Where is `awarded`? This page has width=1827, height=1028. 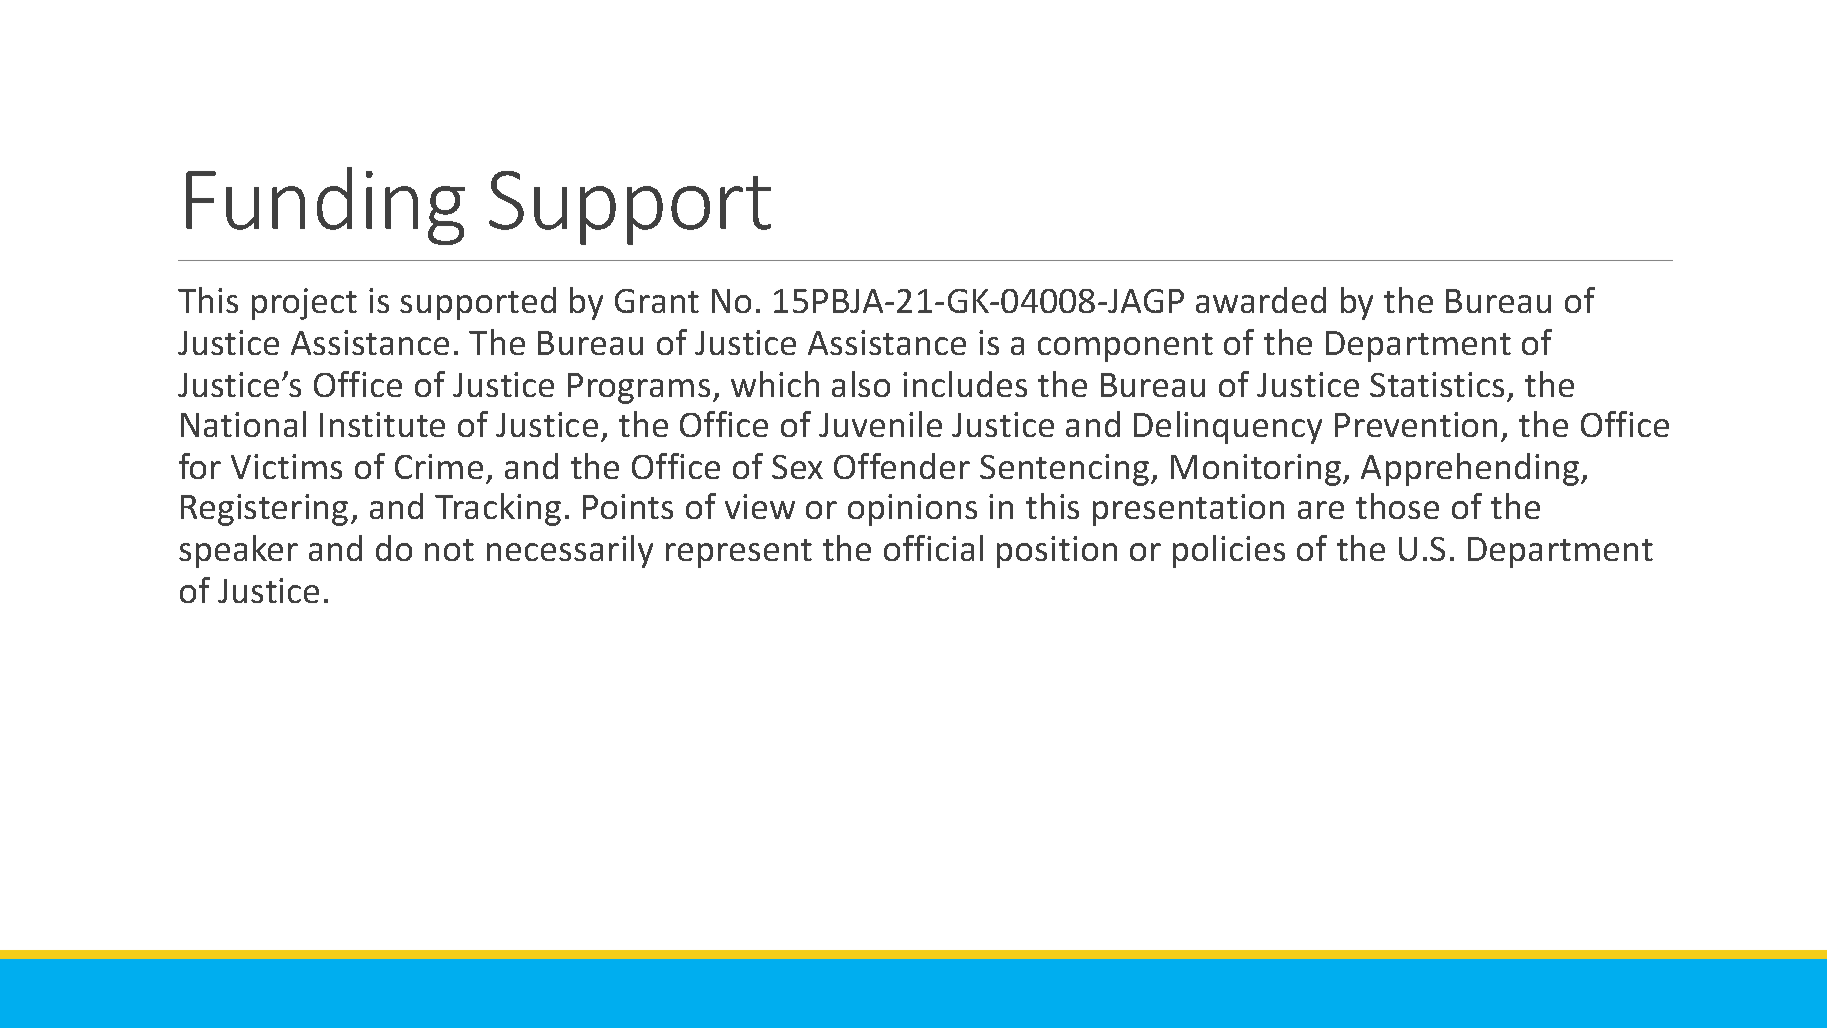 awarded is located at coordinates (1261, 300).
